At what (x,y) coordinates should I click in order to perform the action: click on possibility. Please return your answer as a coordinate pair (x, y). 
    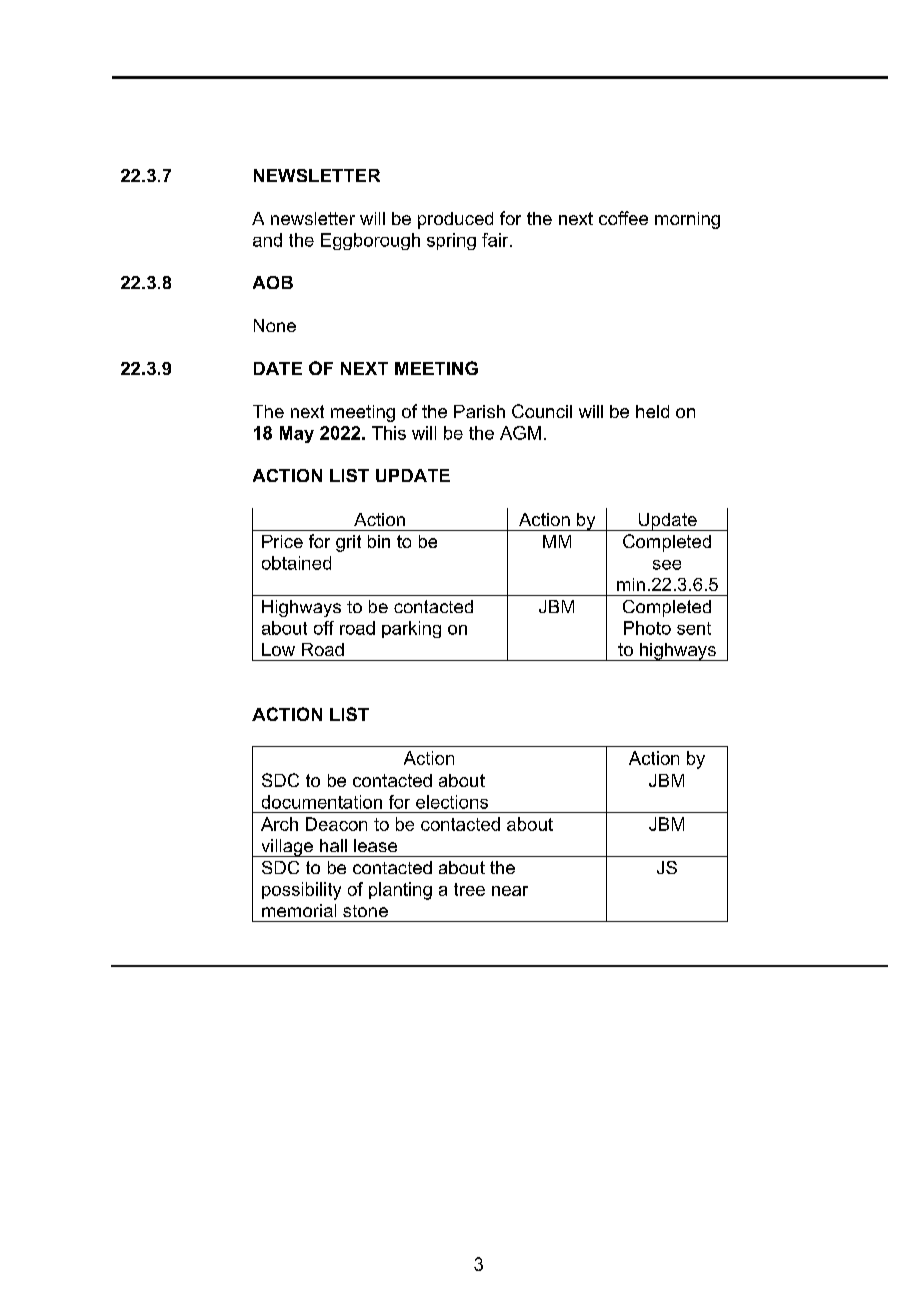
    Looking at the image, I should click on (301, 891).
